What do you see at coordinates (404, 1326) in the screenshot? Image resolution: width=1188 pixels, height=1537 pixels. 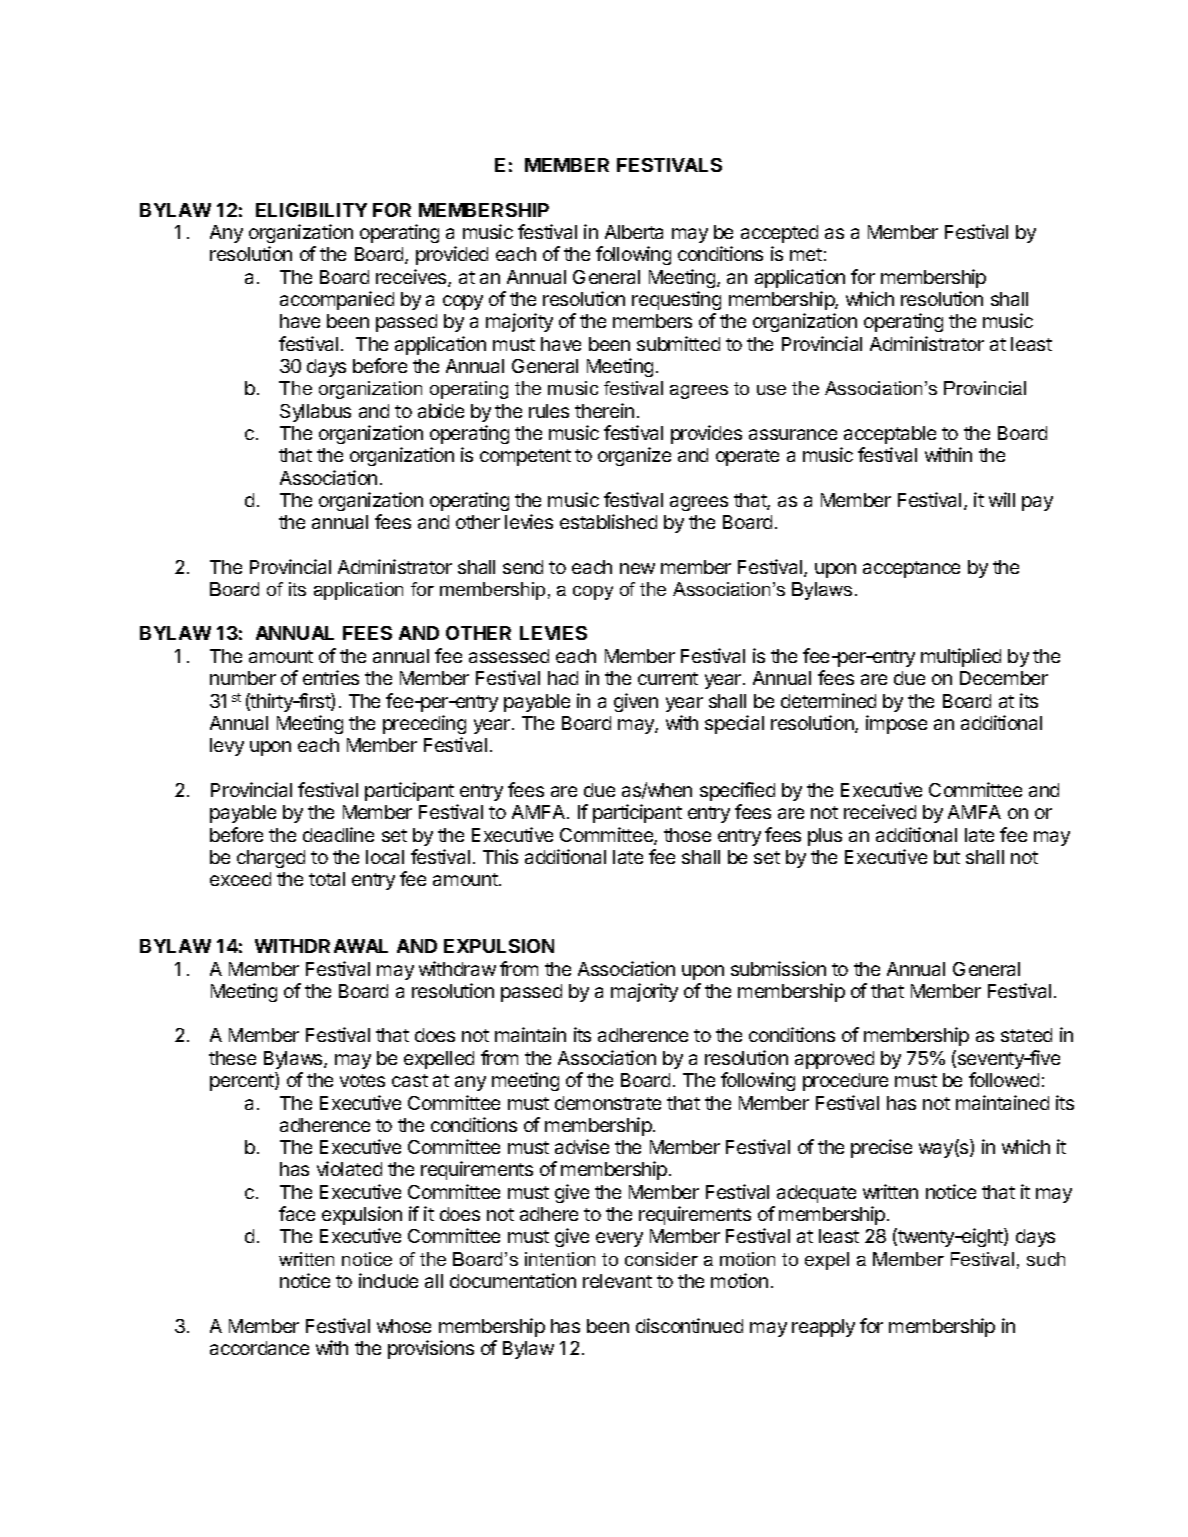 I see `whose` at bounding box center [404, 1326].
